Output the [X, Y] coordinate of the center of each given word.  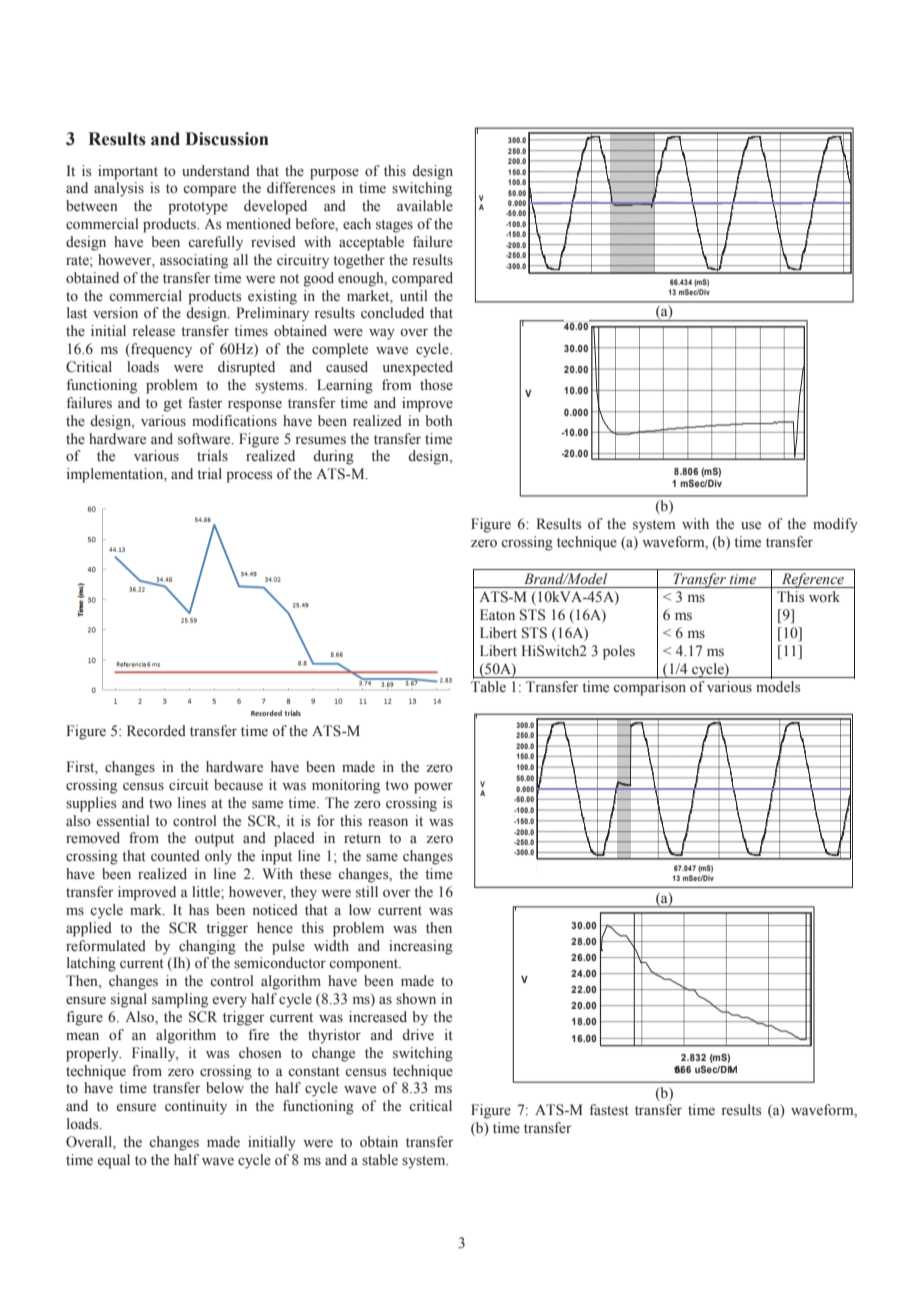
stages [394, 226]
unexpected [418, 368]
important [128, 172]
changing [207, 947]
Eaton [497, 615]
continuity [196, 1107]
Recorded [156, 731]
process [249, 477]
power [433, 788]
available [425, 206]
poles [619, 652]
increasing [421, 947]
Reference [812, 580]
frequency [160, 350]
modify [835, 525]
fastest [609, 1110]
